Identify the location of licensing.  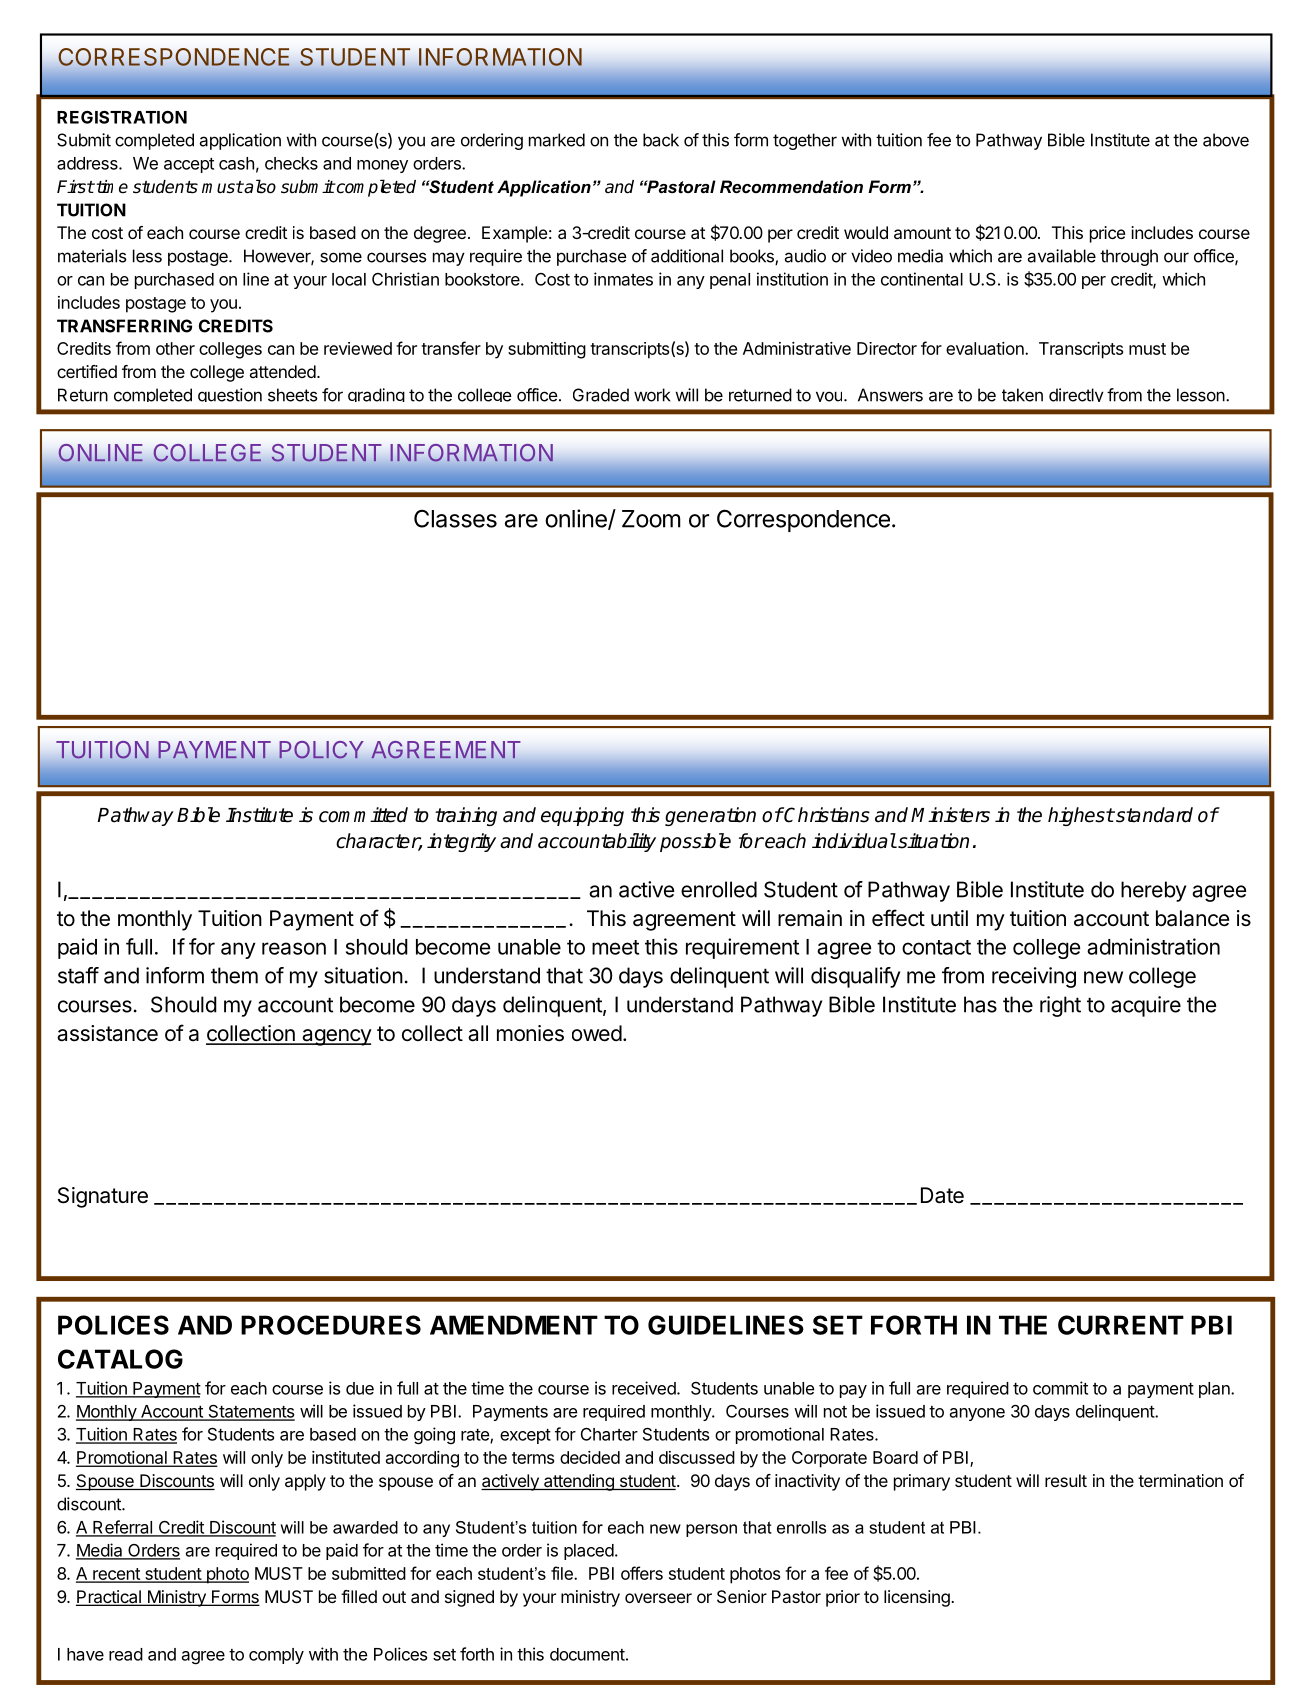
(918, 1598).
